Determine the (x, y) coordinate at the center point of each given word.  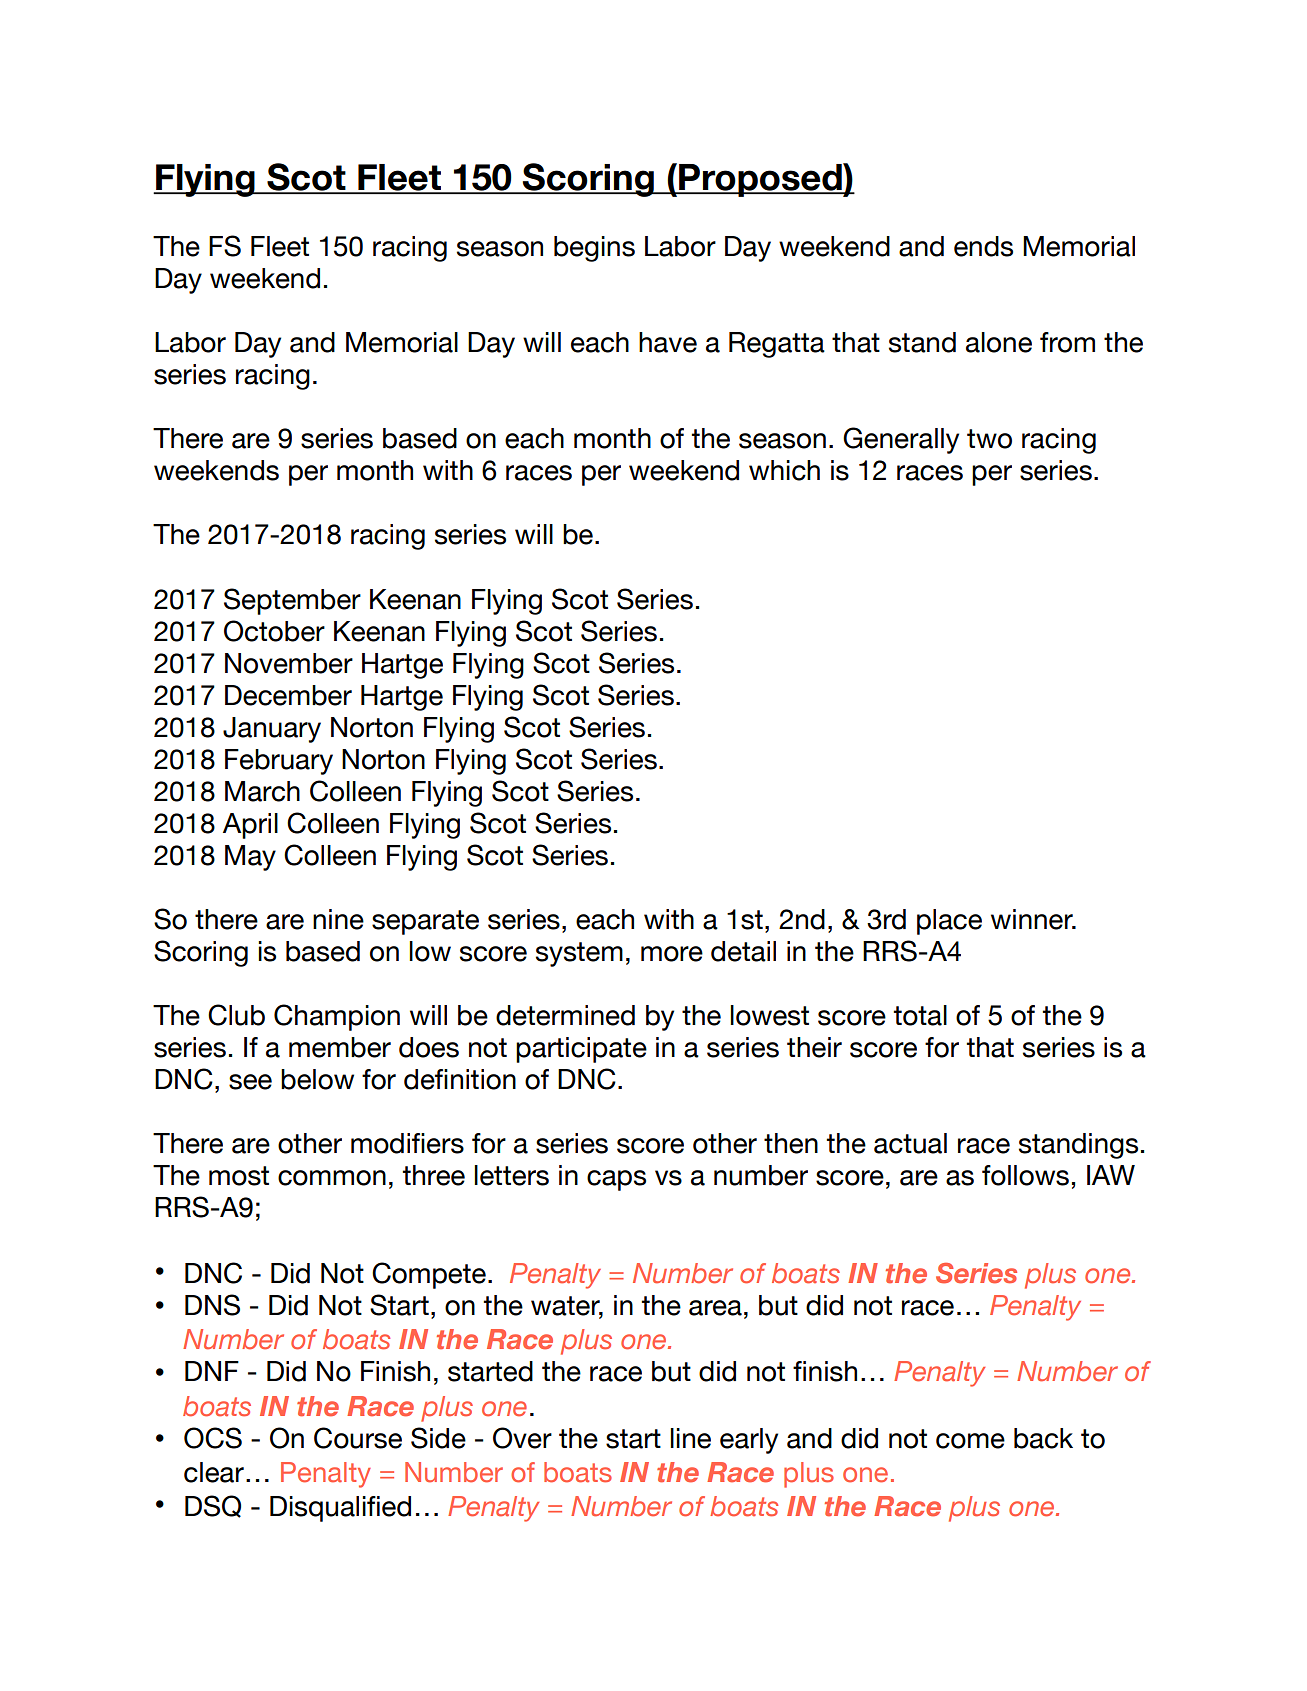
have (668, 342)
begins (594, 249)
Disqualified (340, 1509)
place (949, 922)
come (970, 1441)
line (690, 1438)
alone (999, 342)
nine (338, 919)
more (672, 954)
